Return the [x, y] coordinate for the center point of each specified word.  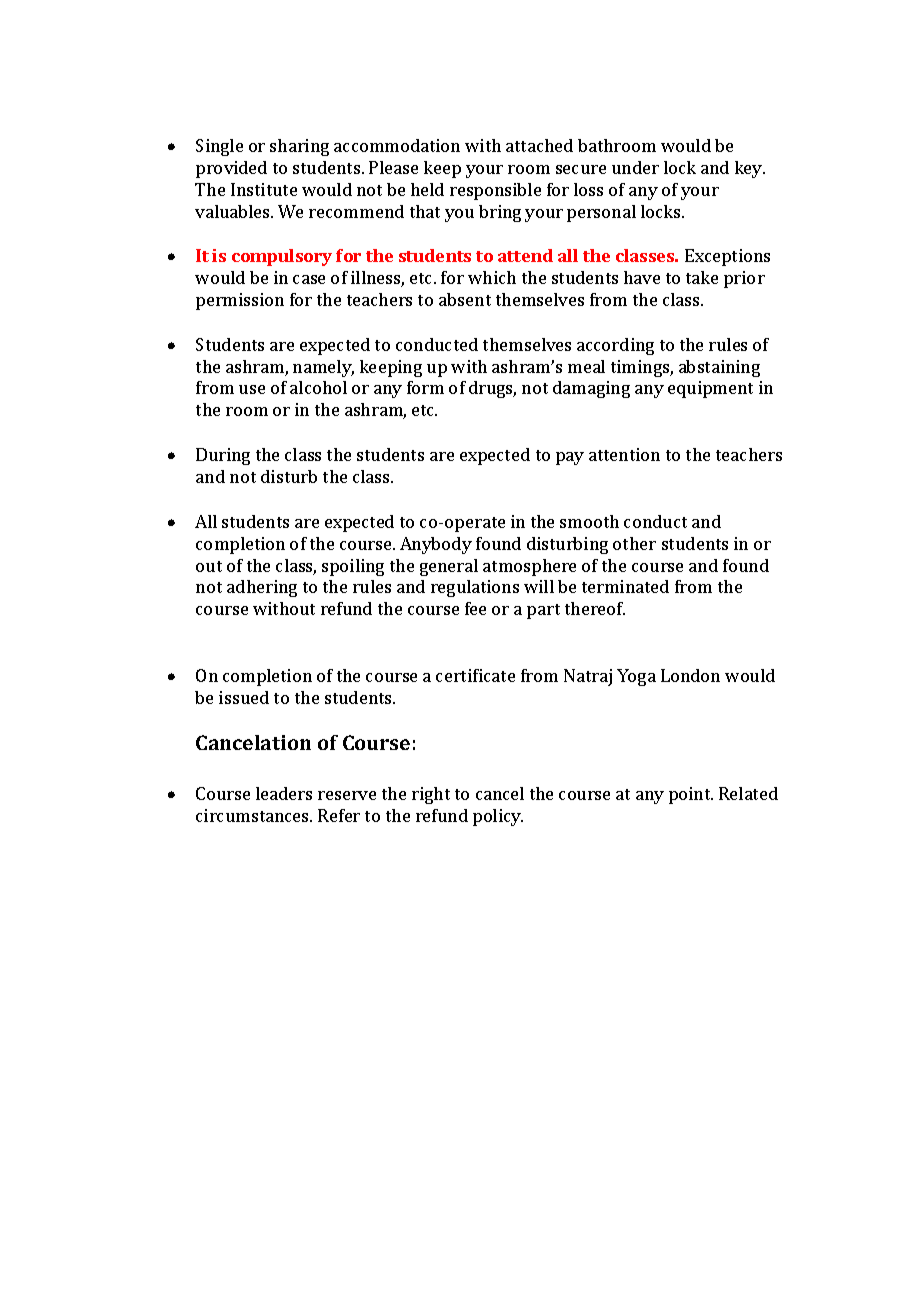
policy [498, 817]
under [635, 167]
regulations [475, 588]
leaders [284, 793]
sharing [299, 147]
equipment [710, 389]
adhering [262, 588]
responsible [495, 191]
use [252, 389]
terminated [625, 586]
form [425, 387]
